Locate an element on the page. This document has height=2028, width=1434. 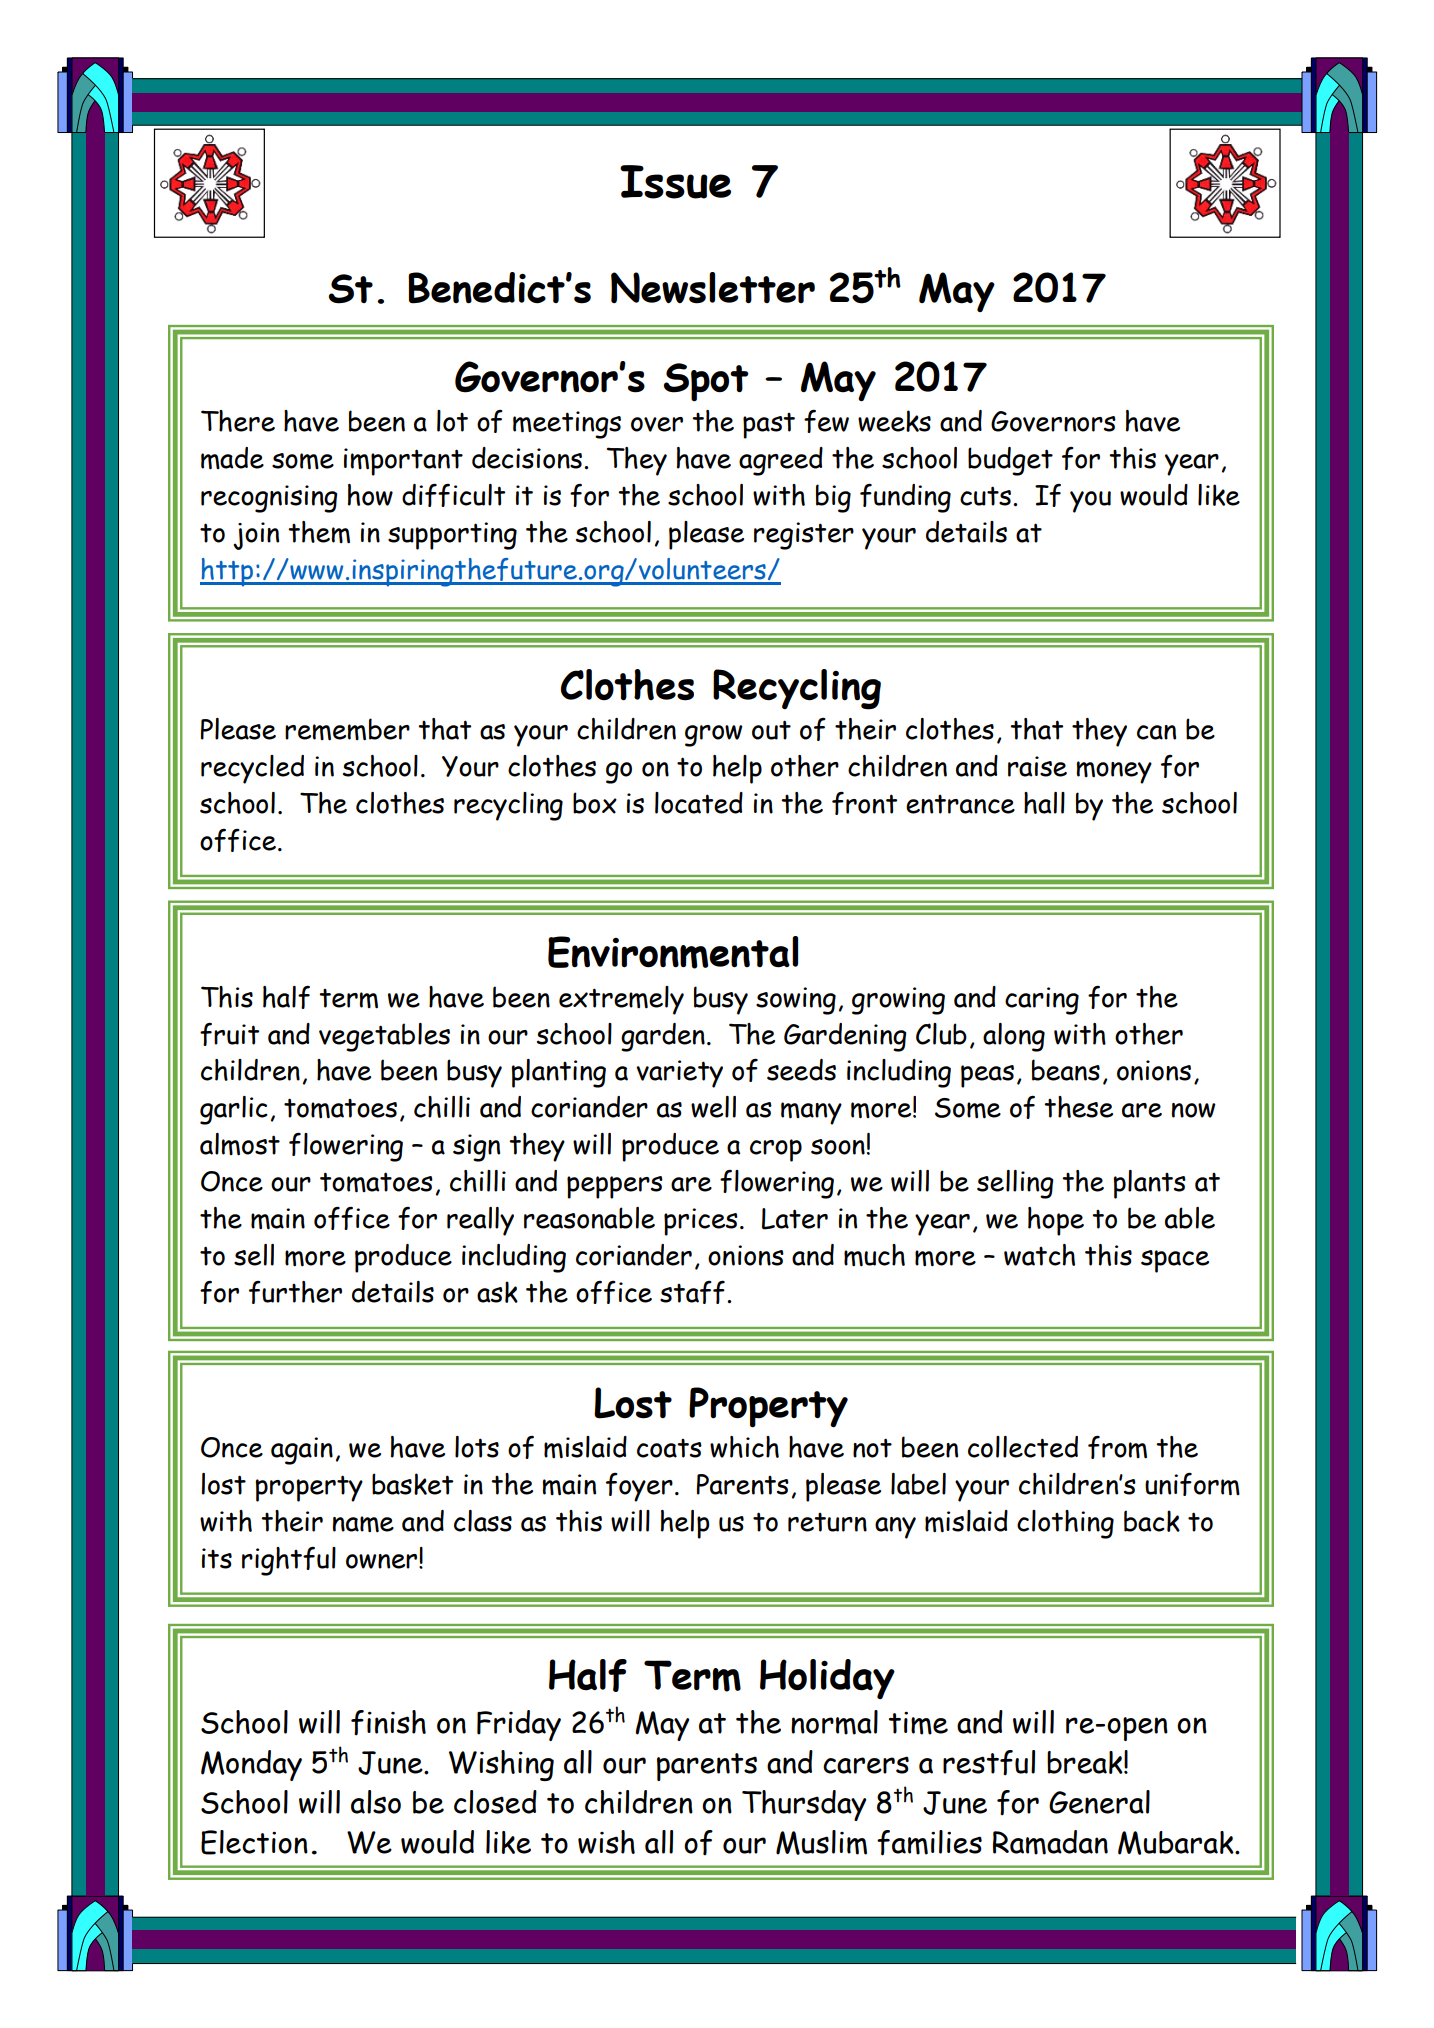
also is located at coordinates (376, 1802).
